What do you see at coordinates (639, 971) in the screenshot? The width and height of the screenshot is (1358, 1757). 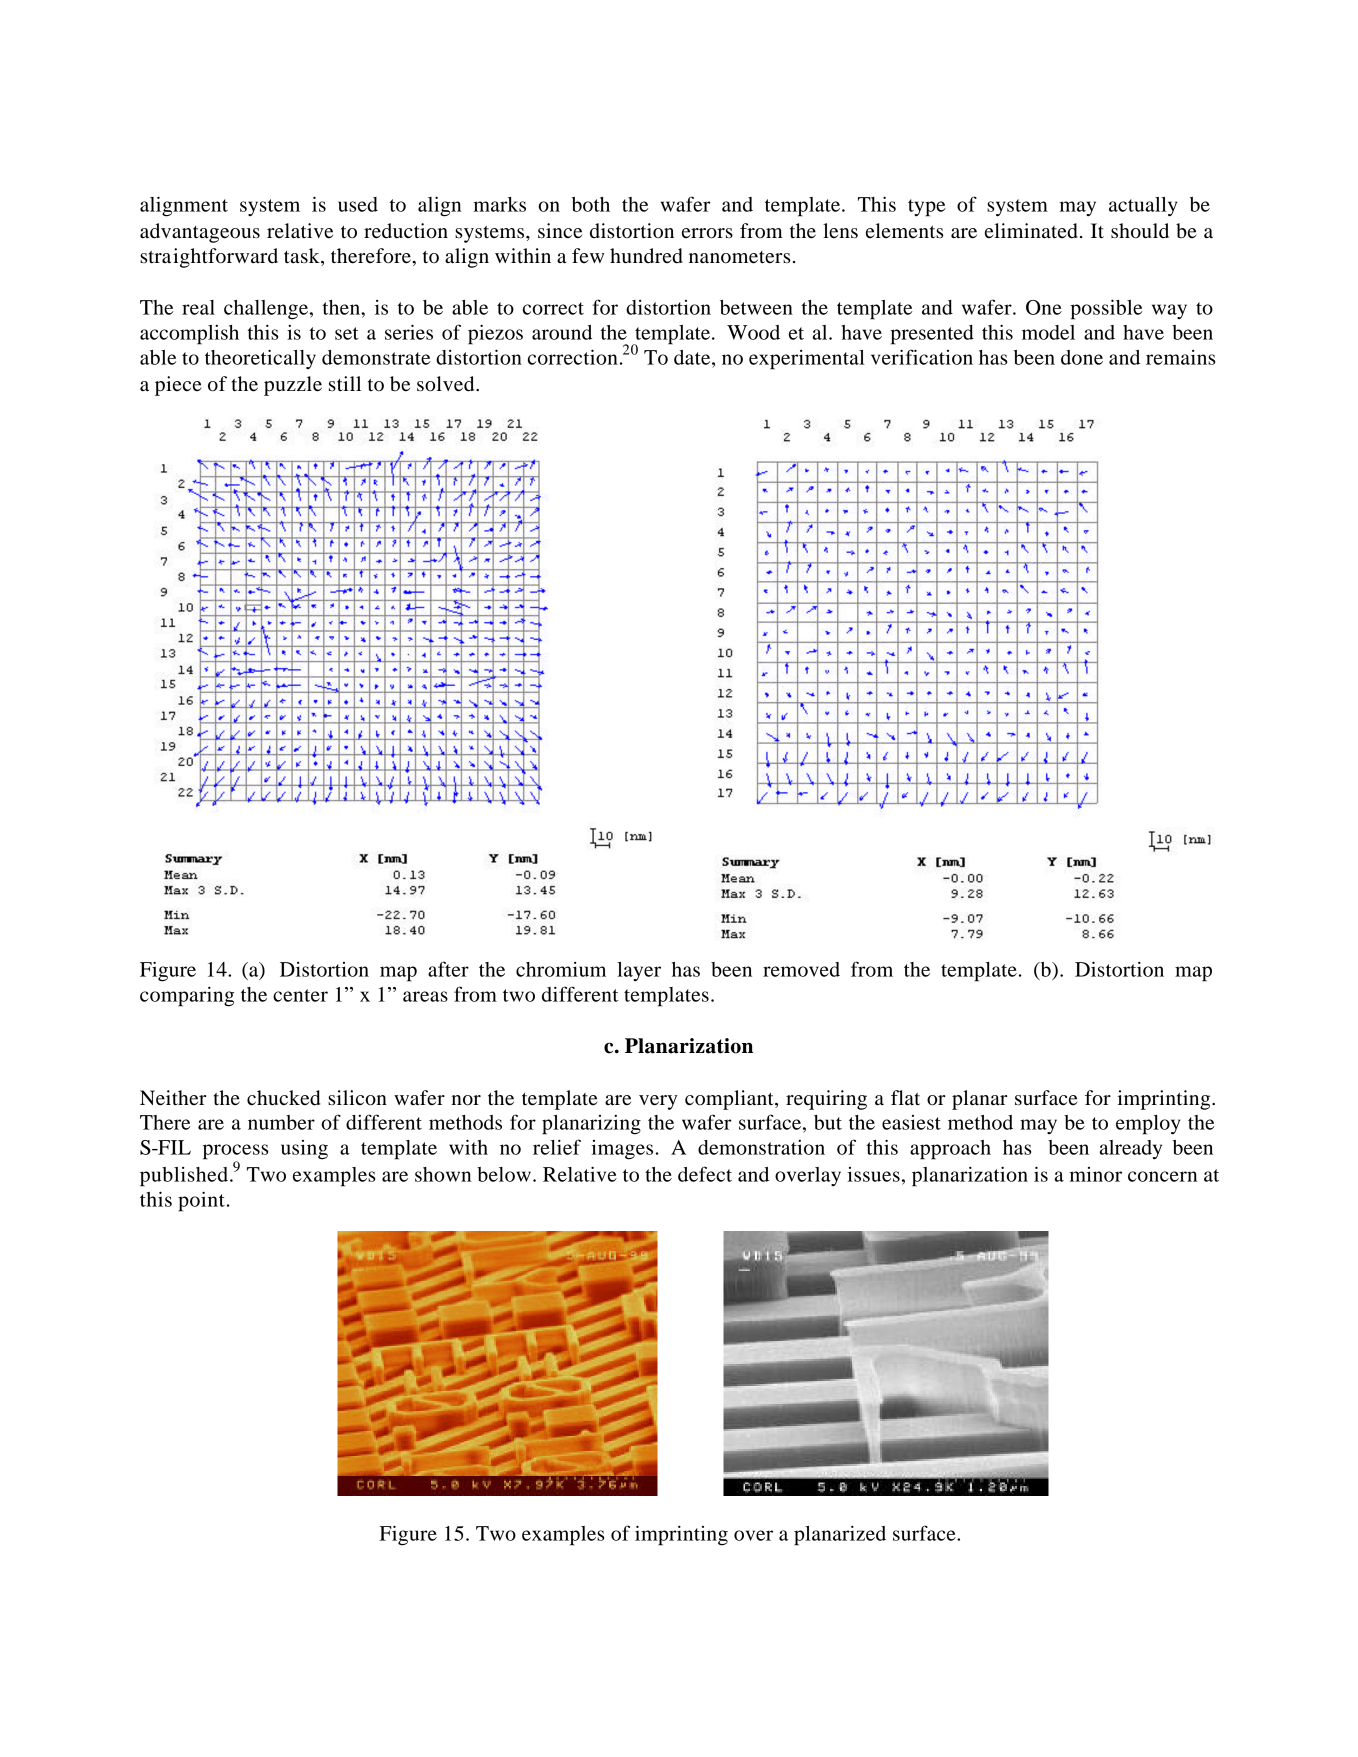 I see `layer` at bounding box center [639, 971].
